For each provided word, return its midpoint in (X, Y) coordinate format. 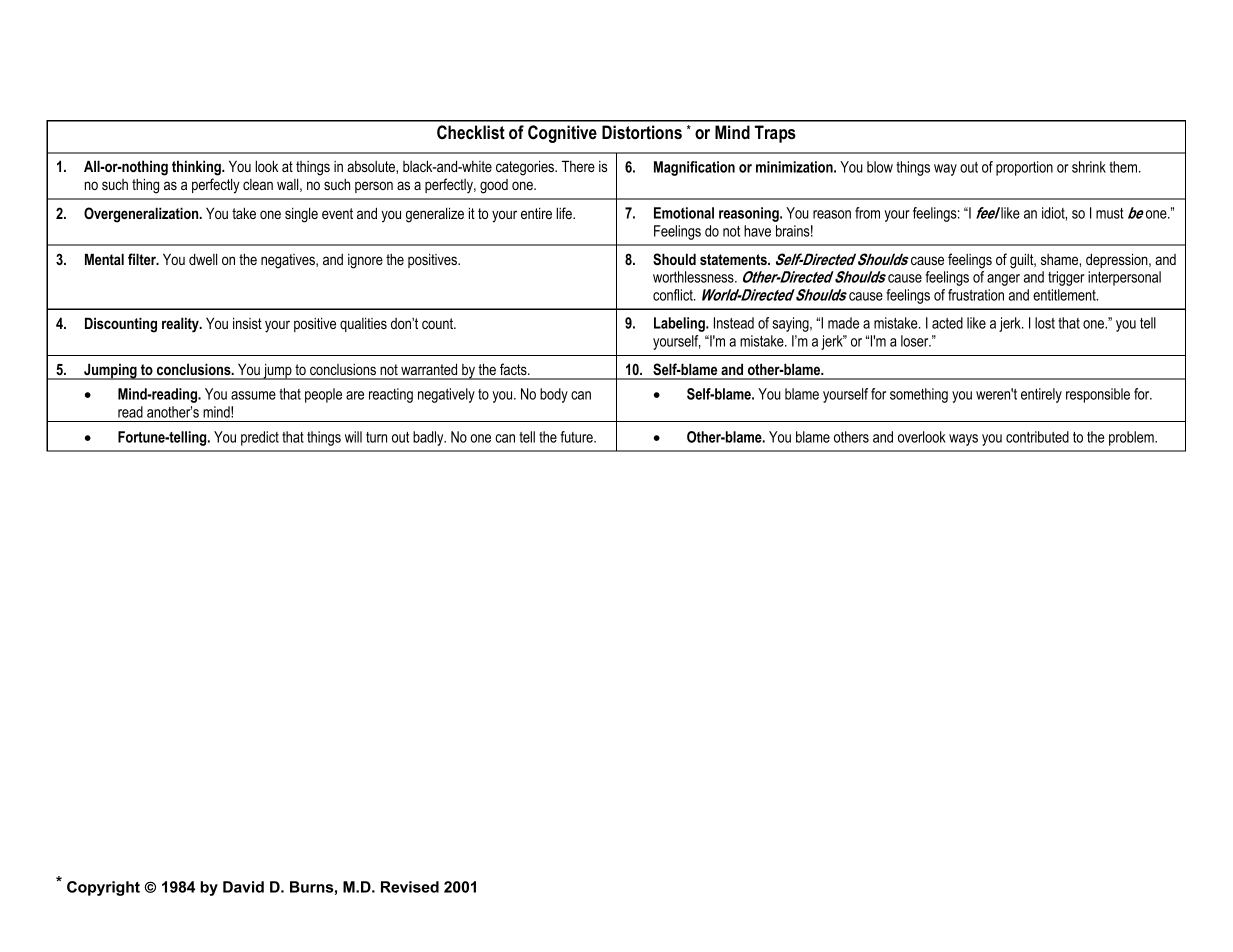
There (578, 166)
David (243, 887)
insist (247, 323)
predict (260, 438)
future (577, 437)
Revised (410, 887)
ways (963, 440)
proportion (1024, 168)
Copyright (103, 888)
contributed (1037, 437)
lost (1045, 323)
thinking (197, 168)
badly (429, 438)
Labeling (680, 324)
